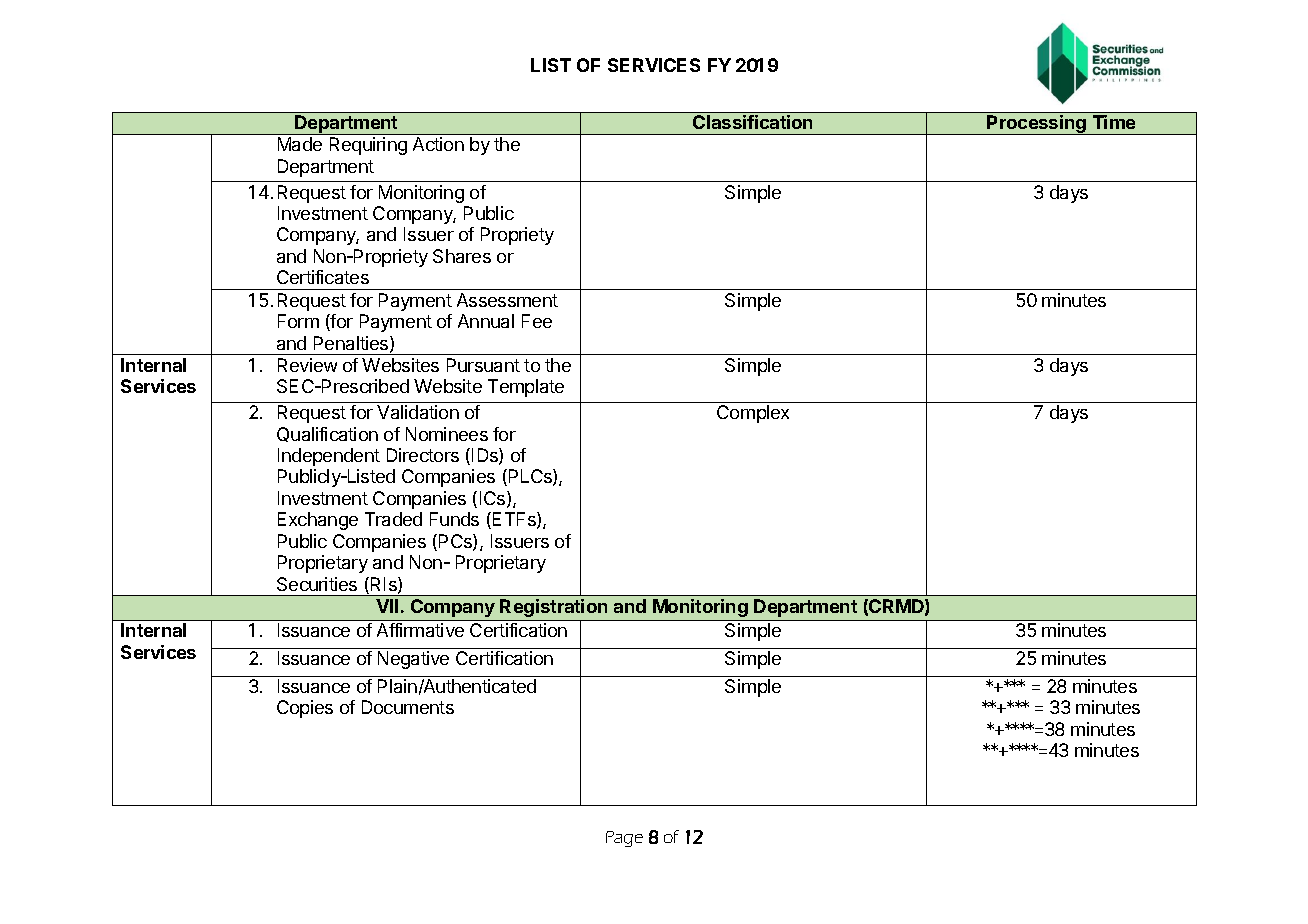 The image size is (1308, 924). What do you see at coordinates (438, 144) in the screenshot?
I see `Action` at bounding box center [438, 144].
